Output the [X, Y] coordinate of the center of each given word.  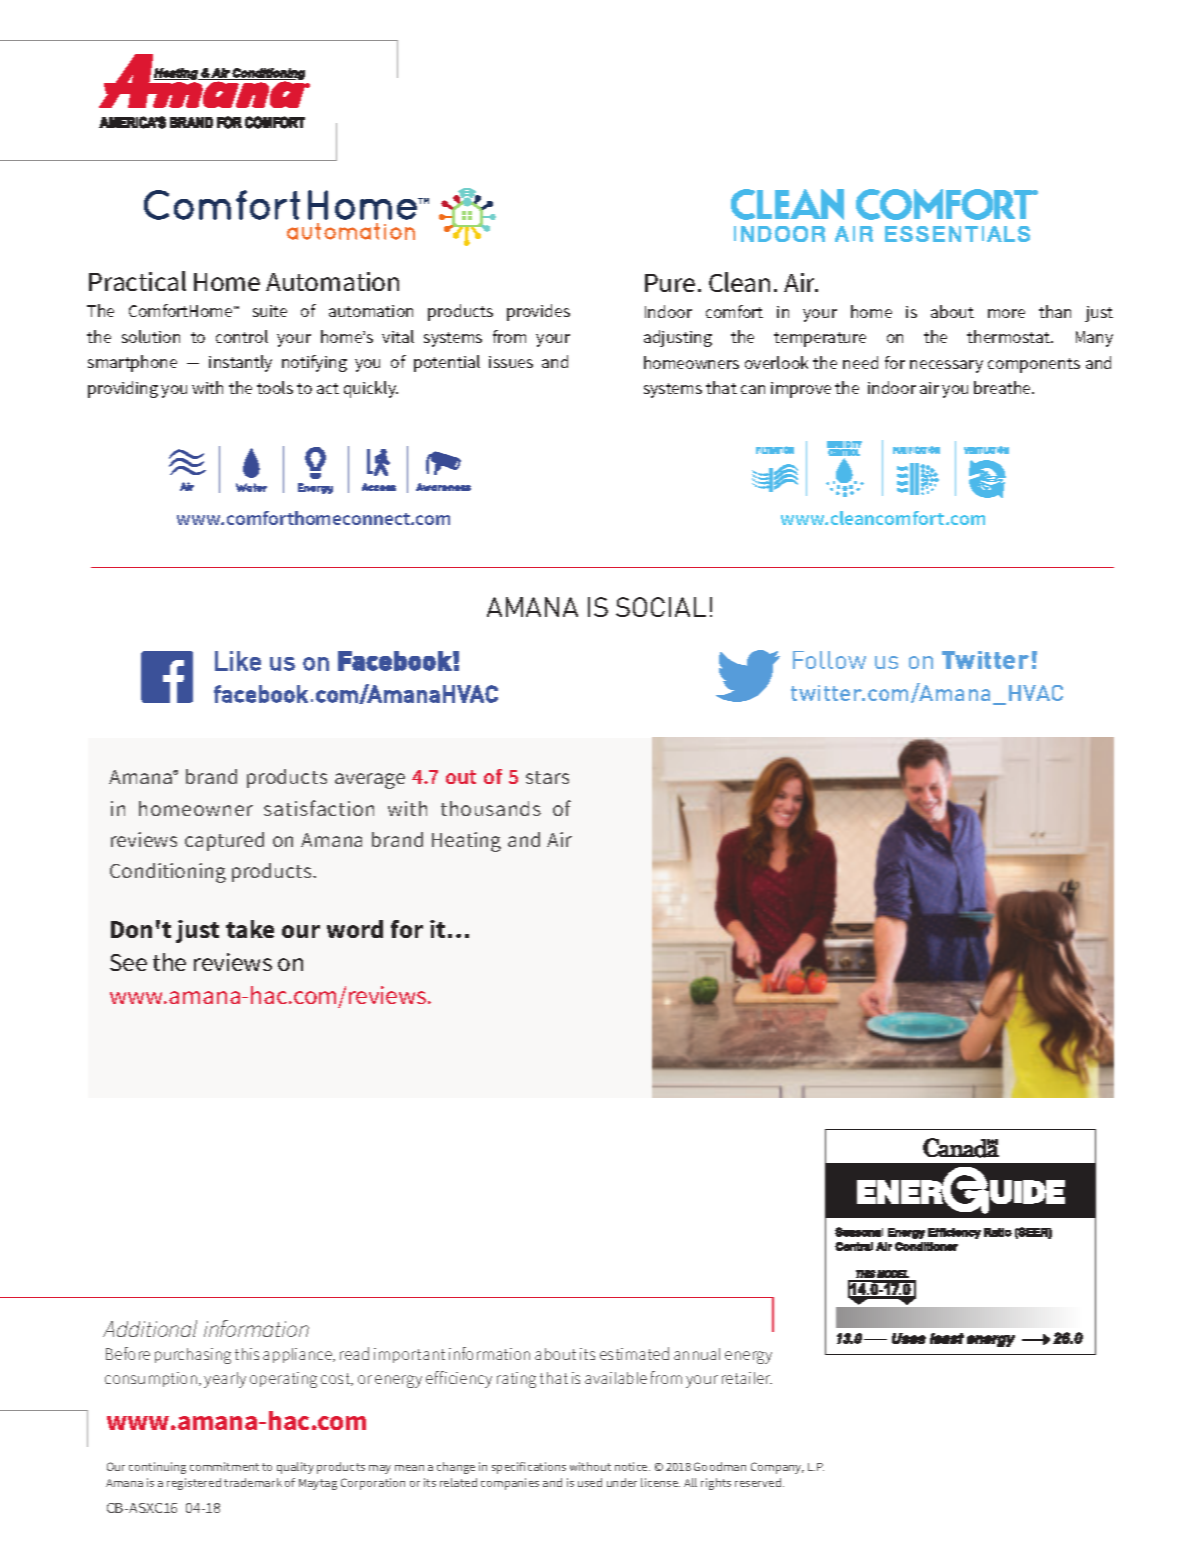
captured [224, 841]
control [242, 336]
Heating [466, 842]
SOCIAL [661, 607]
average [370, 781]
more [1006, 313]
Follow [829, 660]
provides [538, 312]
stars [547, 777]
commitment [224, 1466]
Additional [150, 1328]
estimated [634, 1353]
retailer [747, 1378]
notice [632, 1466]
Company [777, 1468]
